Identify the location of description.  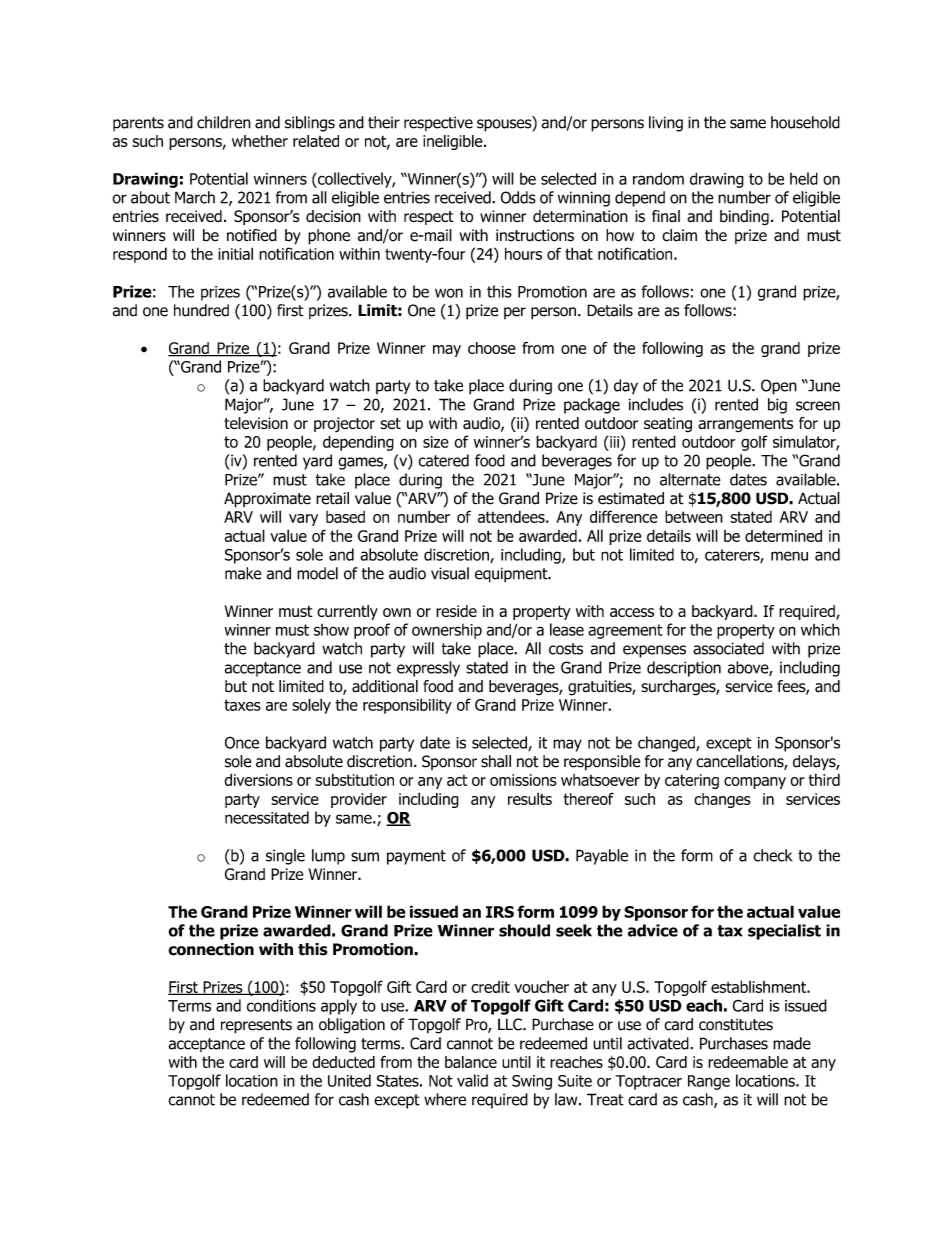
(684, 669).
